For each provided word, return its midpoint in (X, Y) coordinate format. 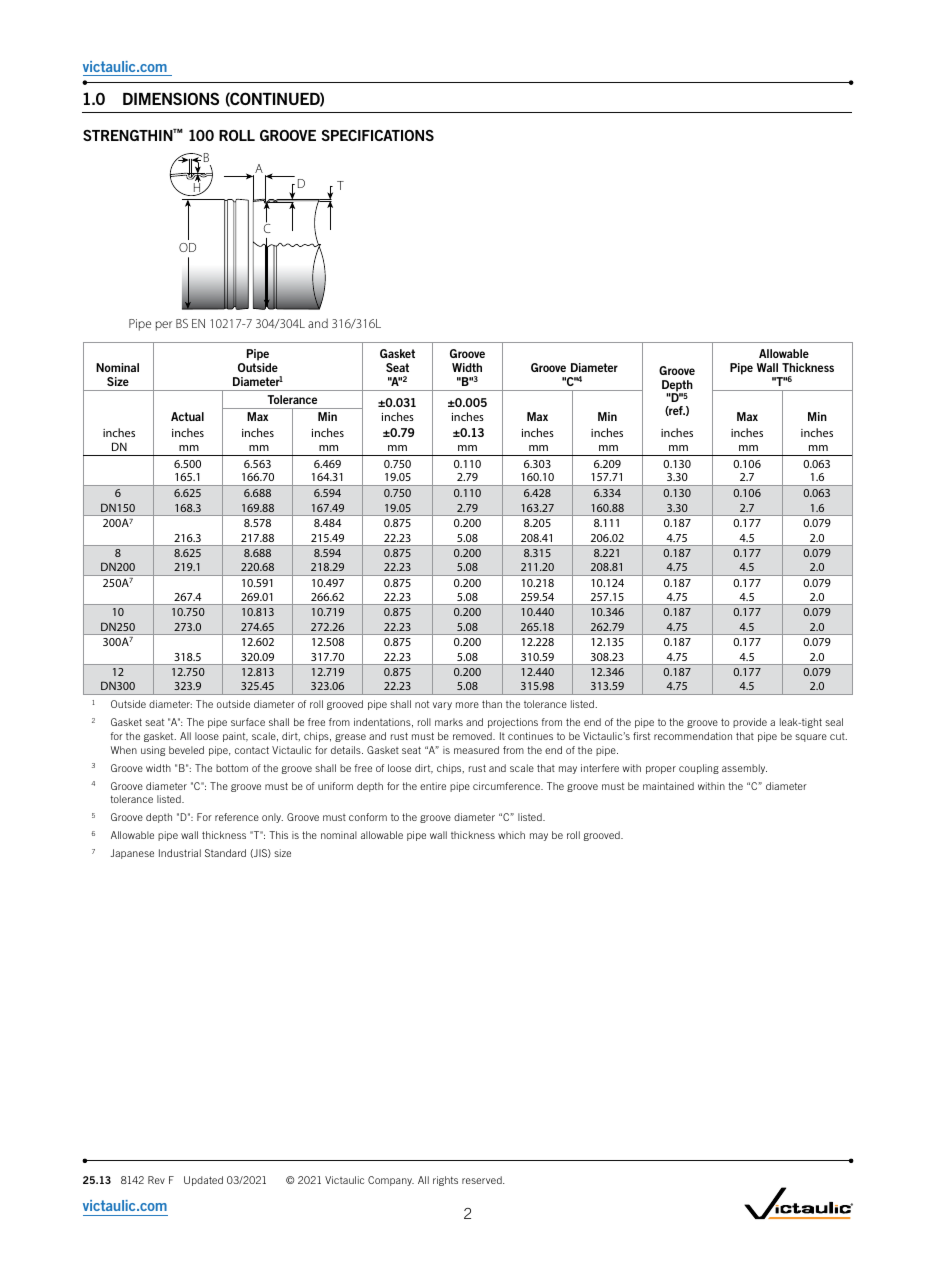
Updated (203, 1181)
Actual (187, 416)
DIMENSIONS (171, 98)
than (492, 704)
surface (248, 722)
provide (750, 723)
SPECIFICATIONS (378, 135)
